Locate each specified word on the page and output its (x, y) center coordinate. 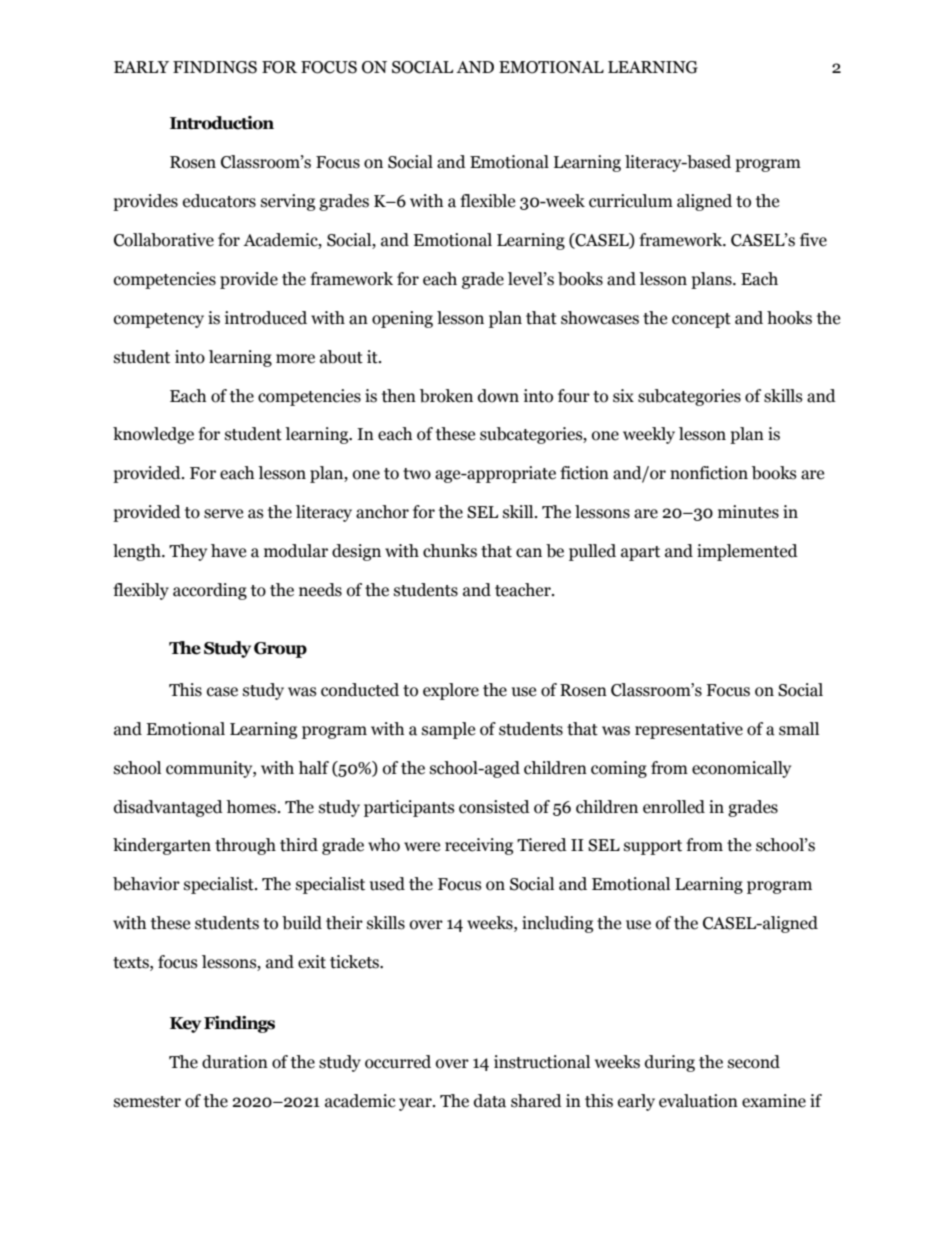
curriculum (631, 201)
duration (235, 1062)
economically (741, 769)
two (417, 474)
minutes (748, 512)
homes (252, 807)
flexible (487, 201)
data (490, 1101)
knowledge (153, 435)
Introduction (222, 123)
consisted (494, 807)
